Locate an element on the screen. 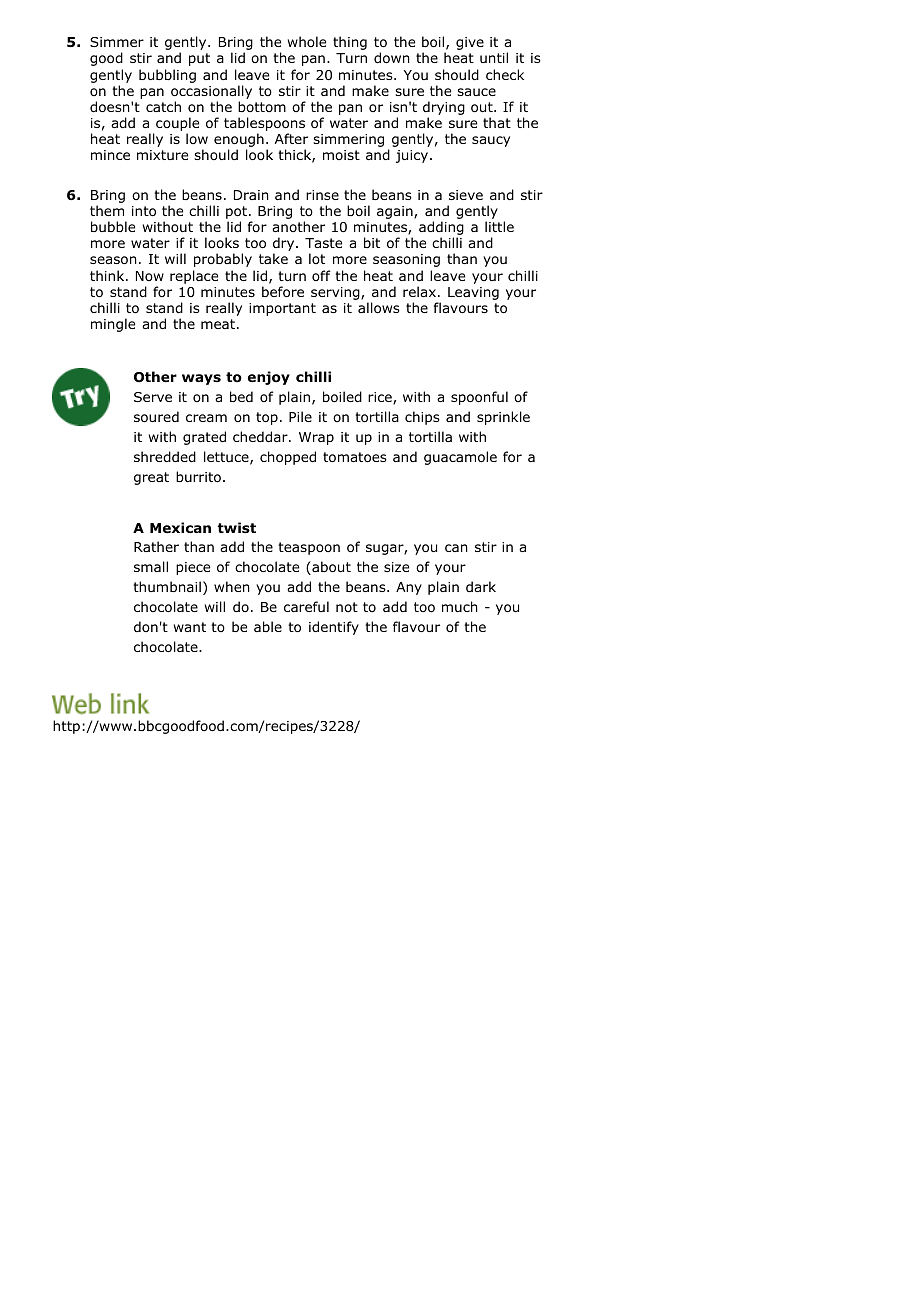 The image size is (924, 1308). sieve is located at coordinates (466, 195).
